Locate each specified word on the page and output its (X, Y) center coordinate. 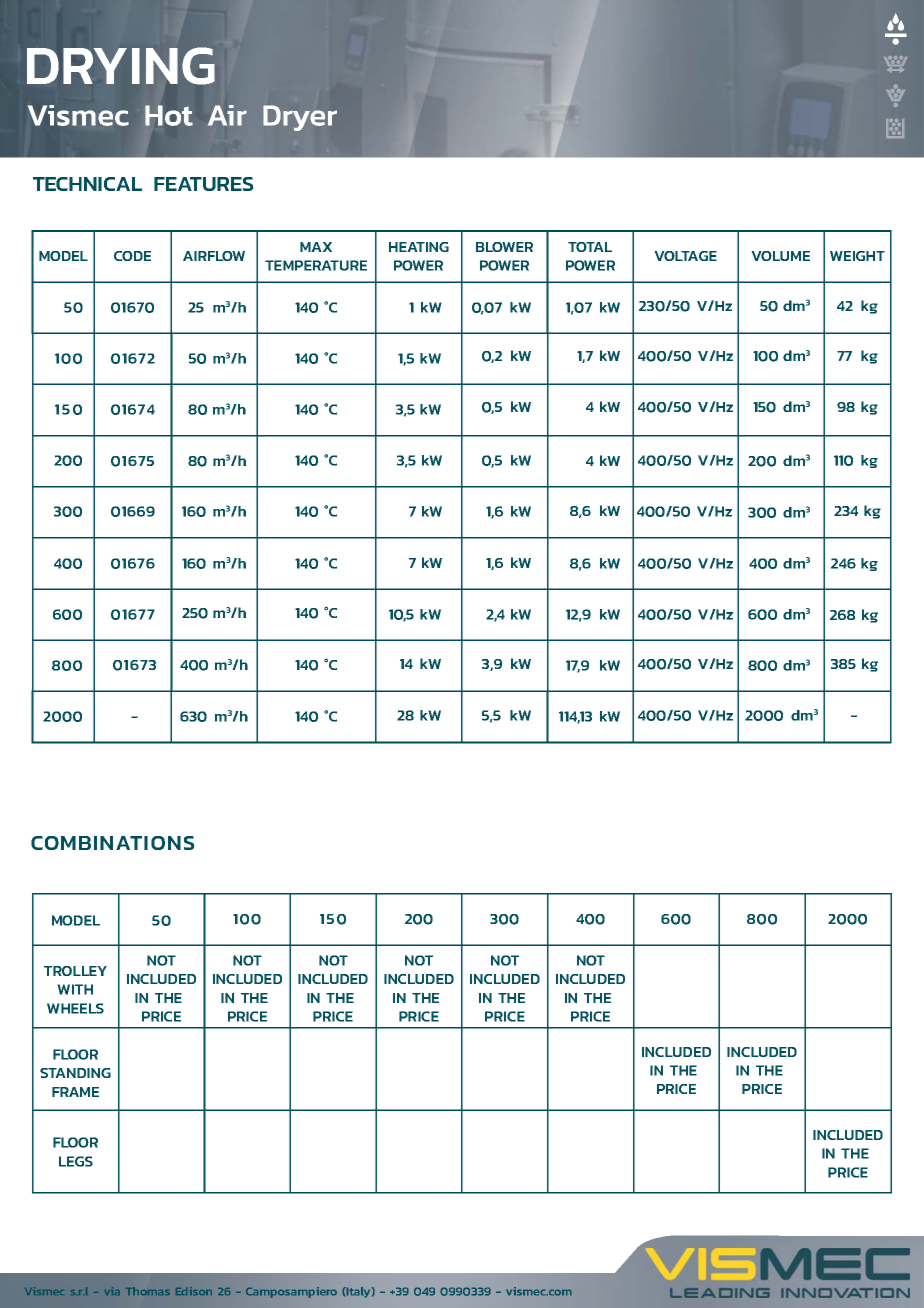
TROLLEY (75, 971)
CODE (132, 256)
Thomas (148, 1291)
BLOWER (504, 247)
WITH (75, 989)
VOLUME (780, 256)
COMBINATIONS (113, 843)
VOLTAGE (685, 256)
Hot (169, 115)
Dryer (300, 118)
